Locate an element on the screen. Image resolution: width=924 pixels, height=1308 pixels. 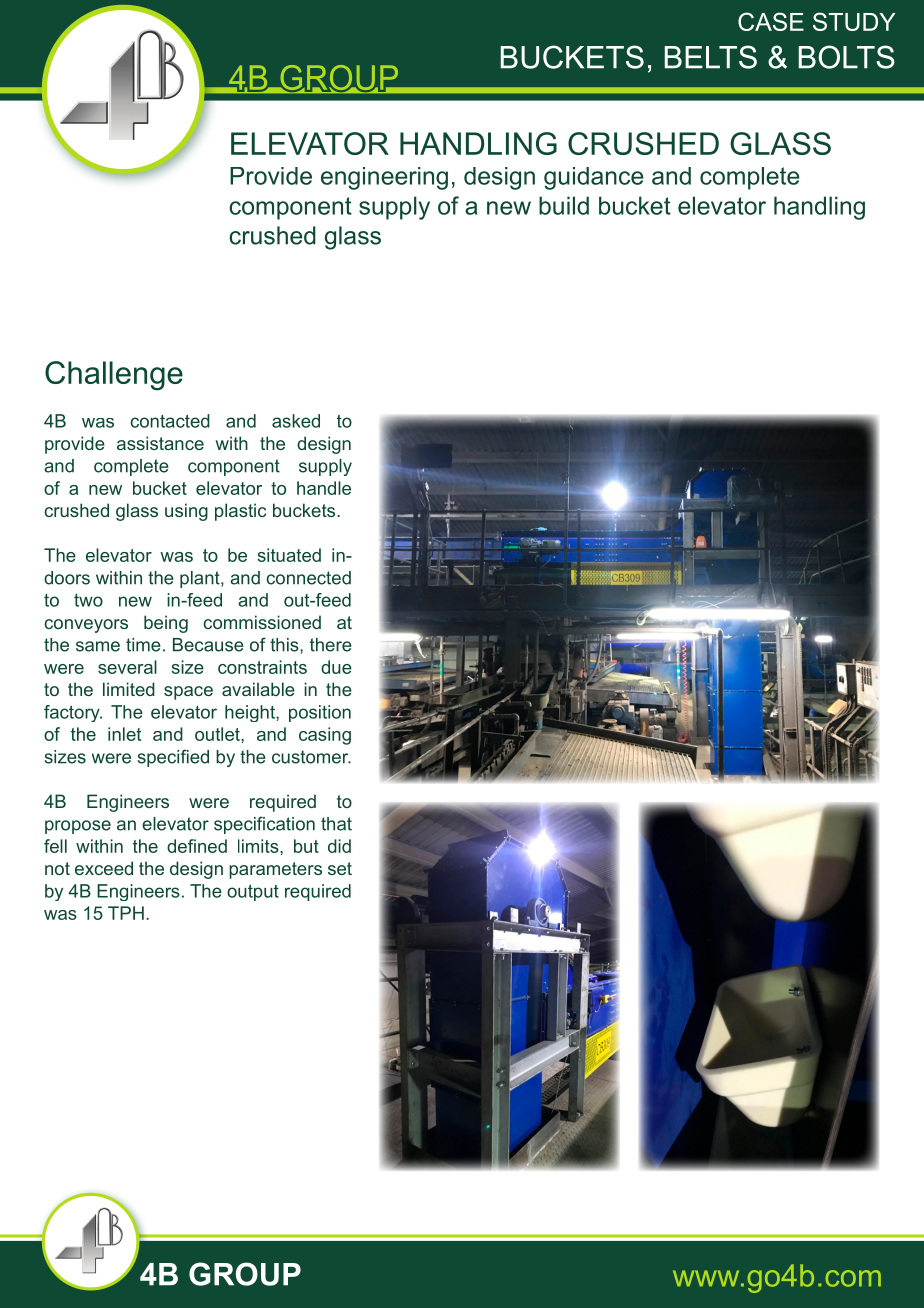
engineering is located at coordinates (384, 178).
